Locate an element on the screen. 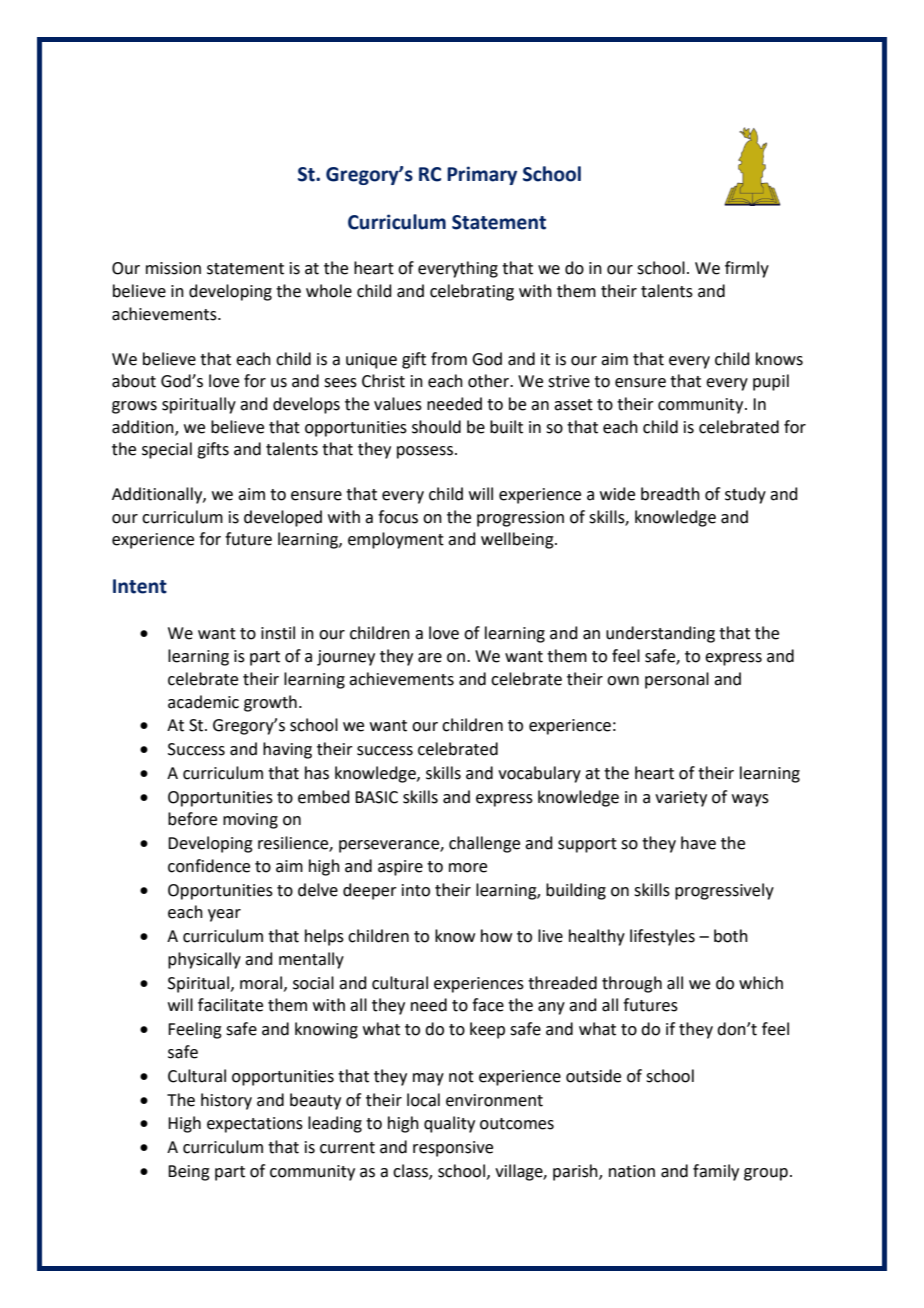 This screenshot has width=924, height=1308. year is located at coordinates (224, 915).
